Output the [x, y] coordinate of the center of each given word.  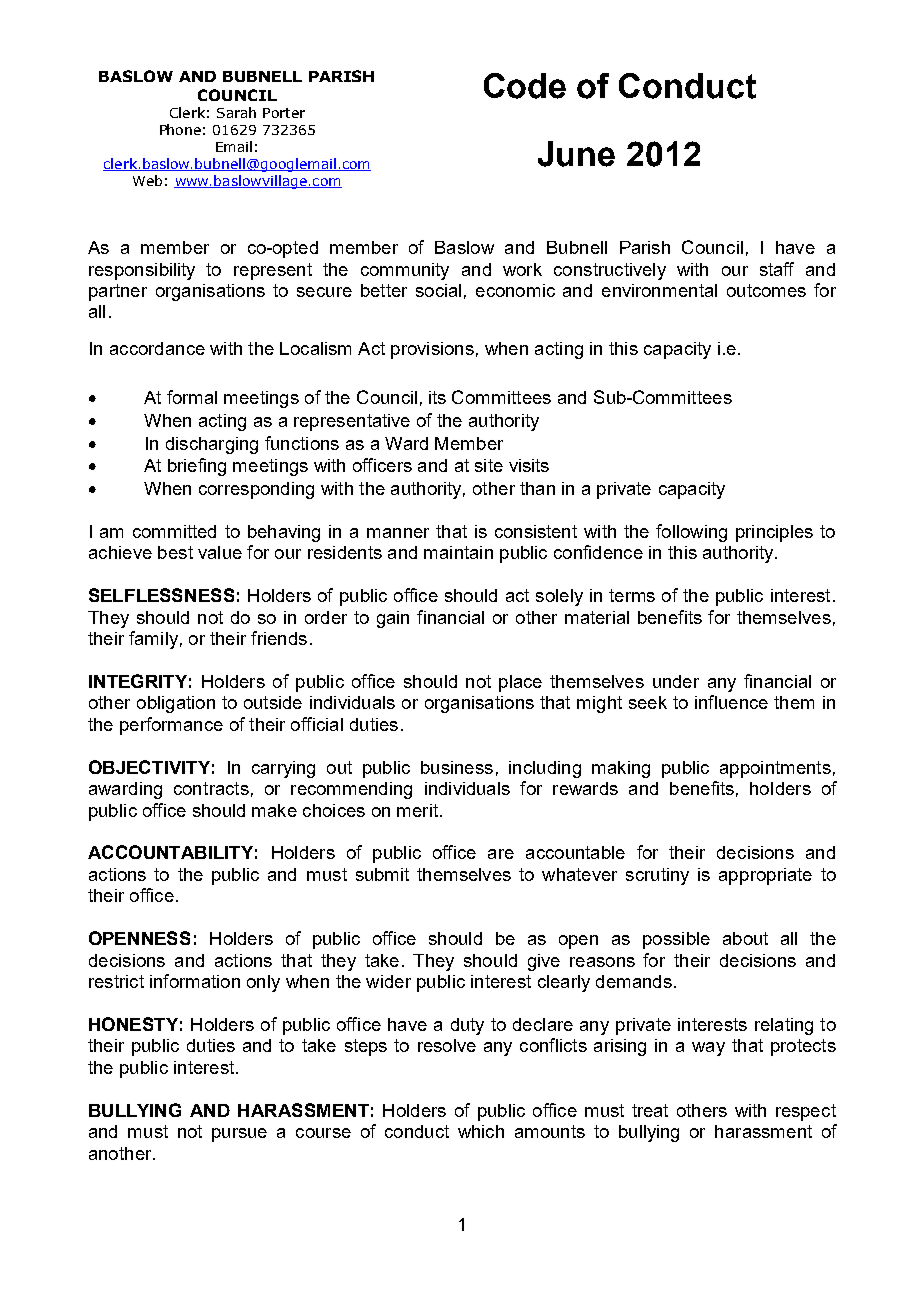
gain [393, 619]
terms [632, 595]
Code [525, 86]
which [481, 1131]
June [576, 154]
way [708, 1049]
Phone [180, 129]
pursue [239, 1135]
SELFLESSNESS [161, 595]
